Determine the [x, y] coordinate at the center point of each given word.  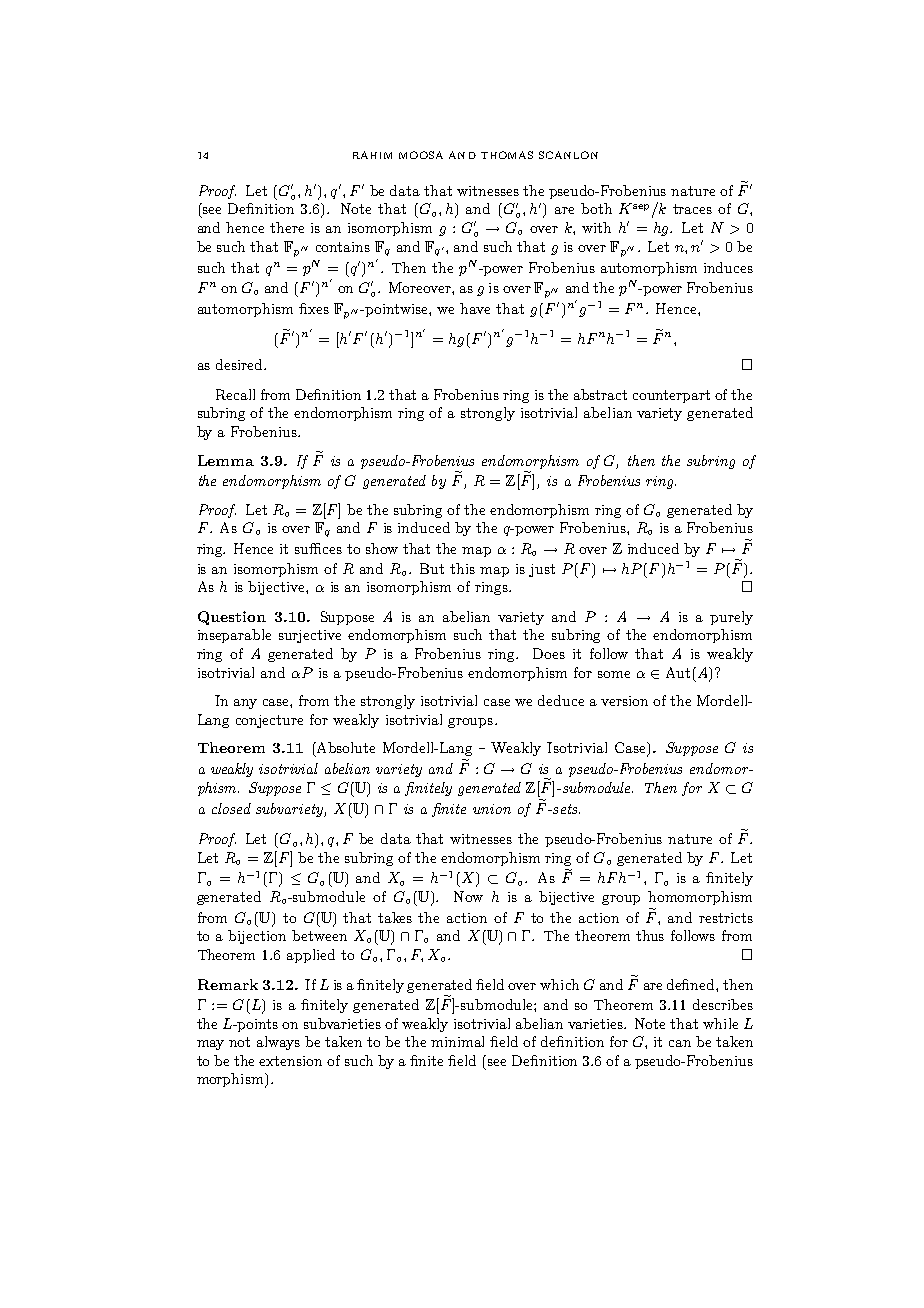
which [559, 984]
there [287, 227]
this [462, 568]
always [278, 1043]
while [720, 1023]
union [492, 809]
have [475, 308]
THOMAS [507, 155]
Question [232, 618]
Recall [235, 394]
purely [731, 618]
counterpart [671, 396]
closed [231, 808]
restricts [726, 918]
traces [692, 209]
